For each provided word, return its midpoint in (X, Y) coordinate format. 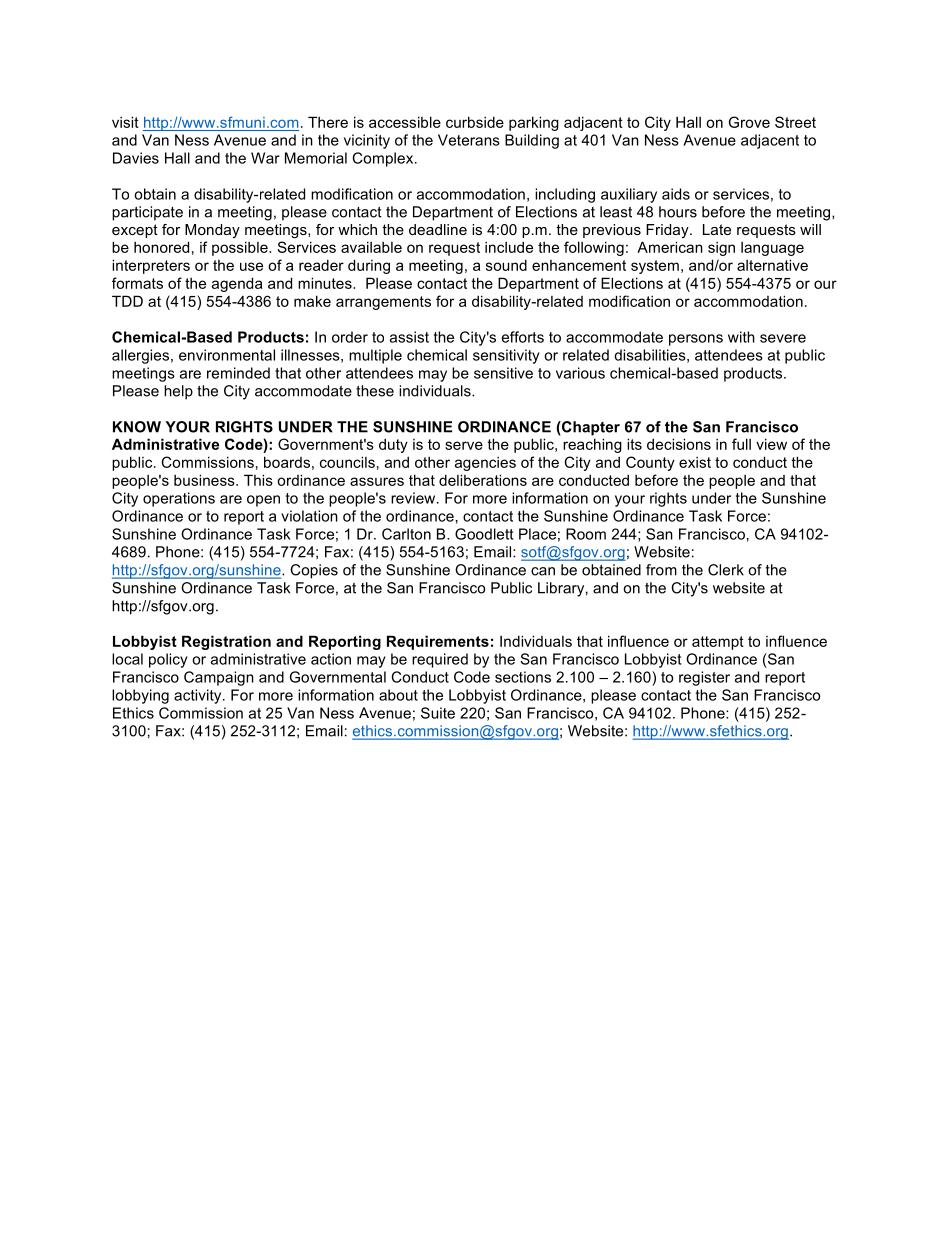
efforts (523, 337)
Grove (749, 122)
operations (179, 499)
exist (695, 462)
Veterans (469, 140)
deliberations (483, 480)
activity (199, 696)
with (741, 337)
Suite (438, 713)
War (265, 158)
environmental (227, 355)
